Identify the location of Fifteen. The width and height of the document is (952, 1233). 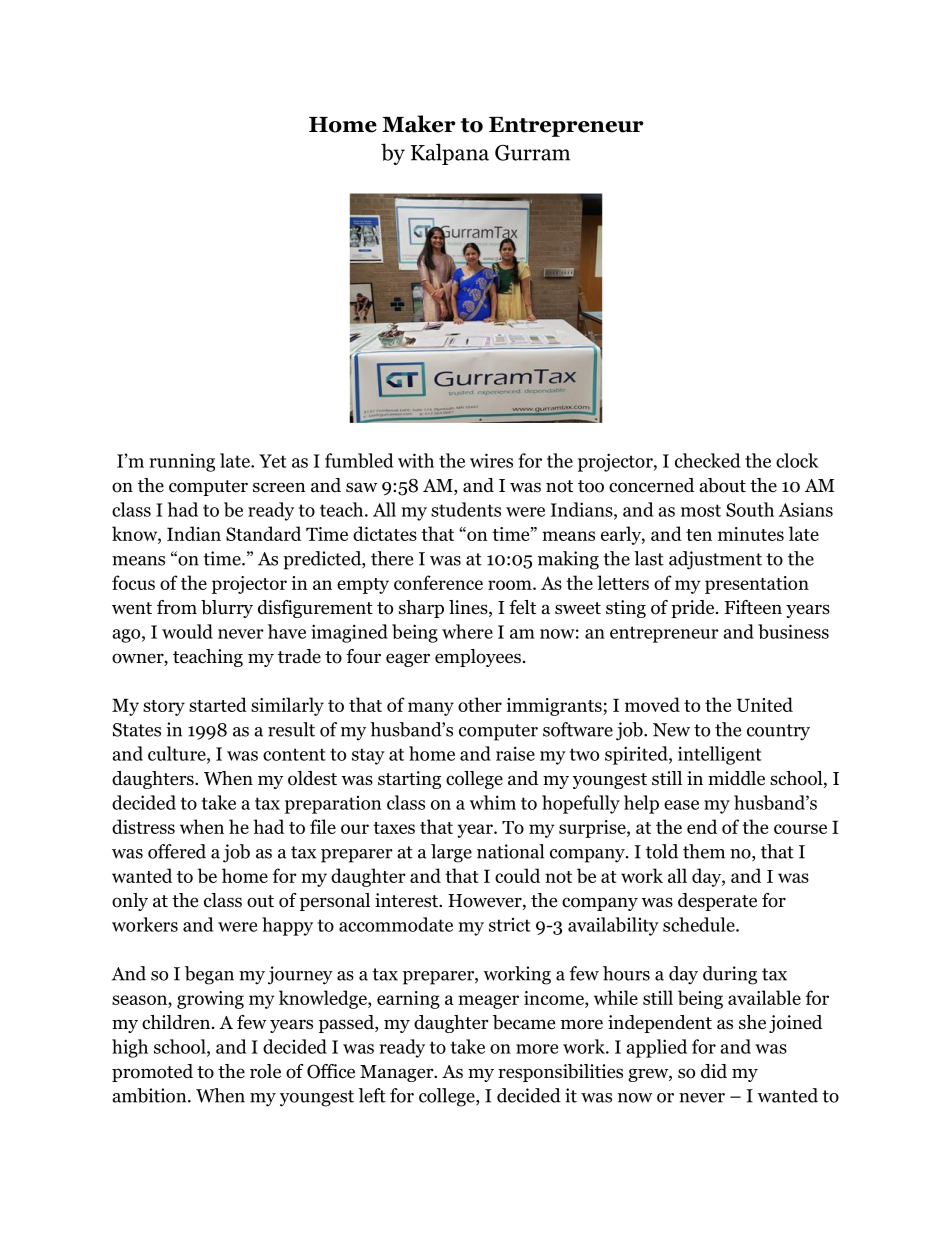
(753, 607).
